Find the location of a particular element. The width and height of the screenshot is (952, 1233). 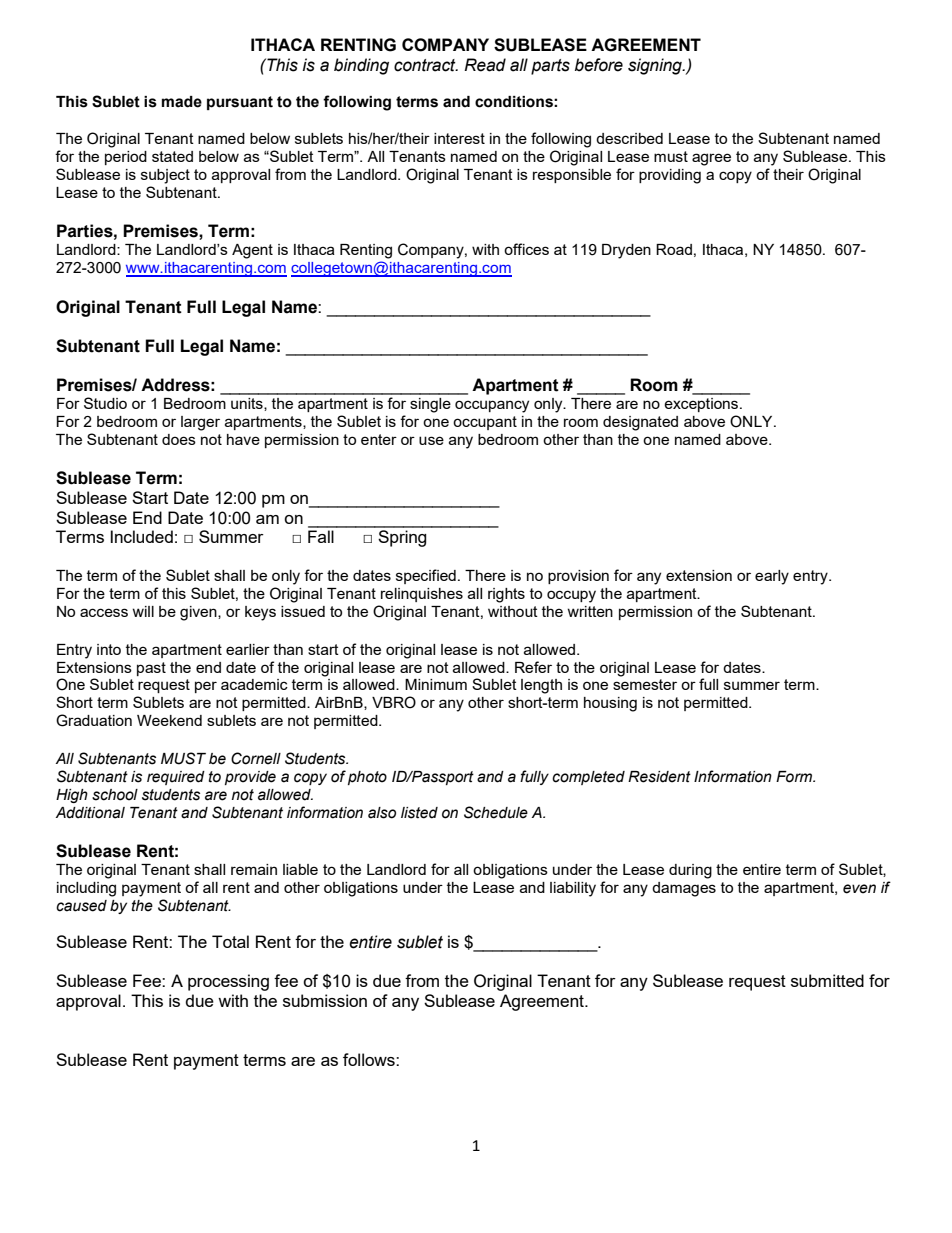

follows is located at coordinates (370, 1059).
